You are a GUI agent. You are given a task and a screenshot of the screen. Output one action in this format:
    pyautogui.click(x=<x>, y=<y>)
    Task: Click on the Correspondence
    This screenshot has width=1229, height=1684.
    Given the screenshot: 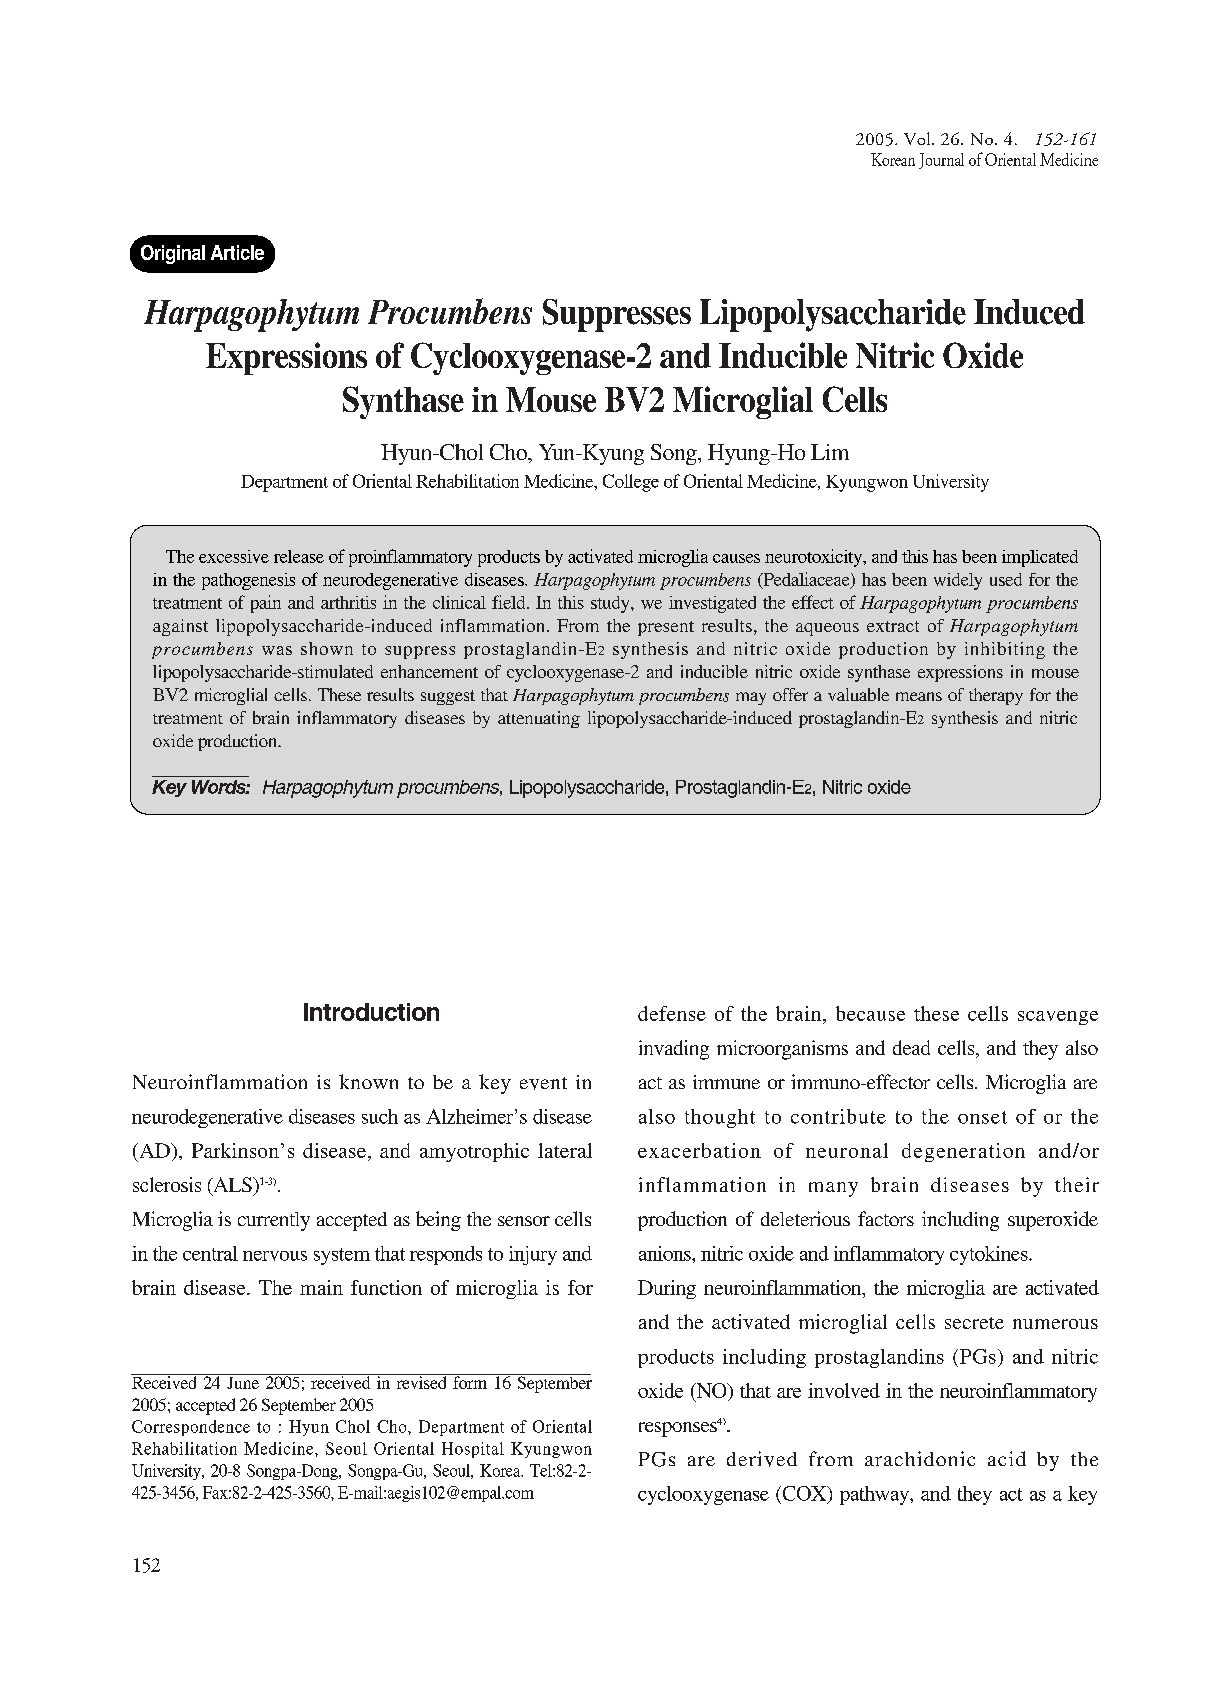 What is the action you would take?
    pyautogui.click(x=191, y=1428)
